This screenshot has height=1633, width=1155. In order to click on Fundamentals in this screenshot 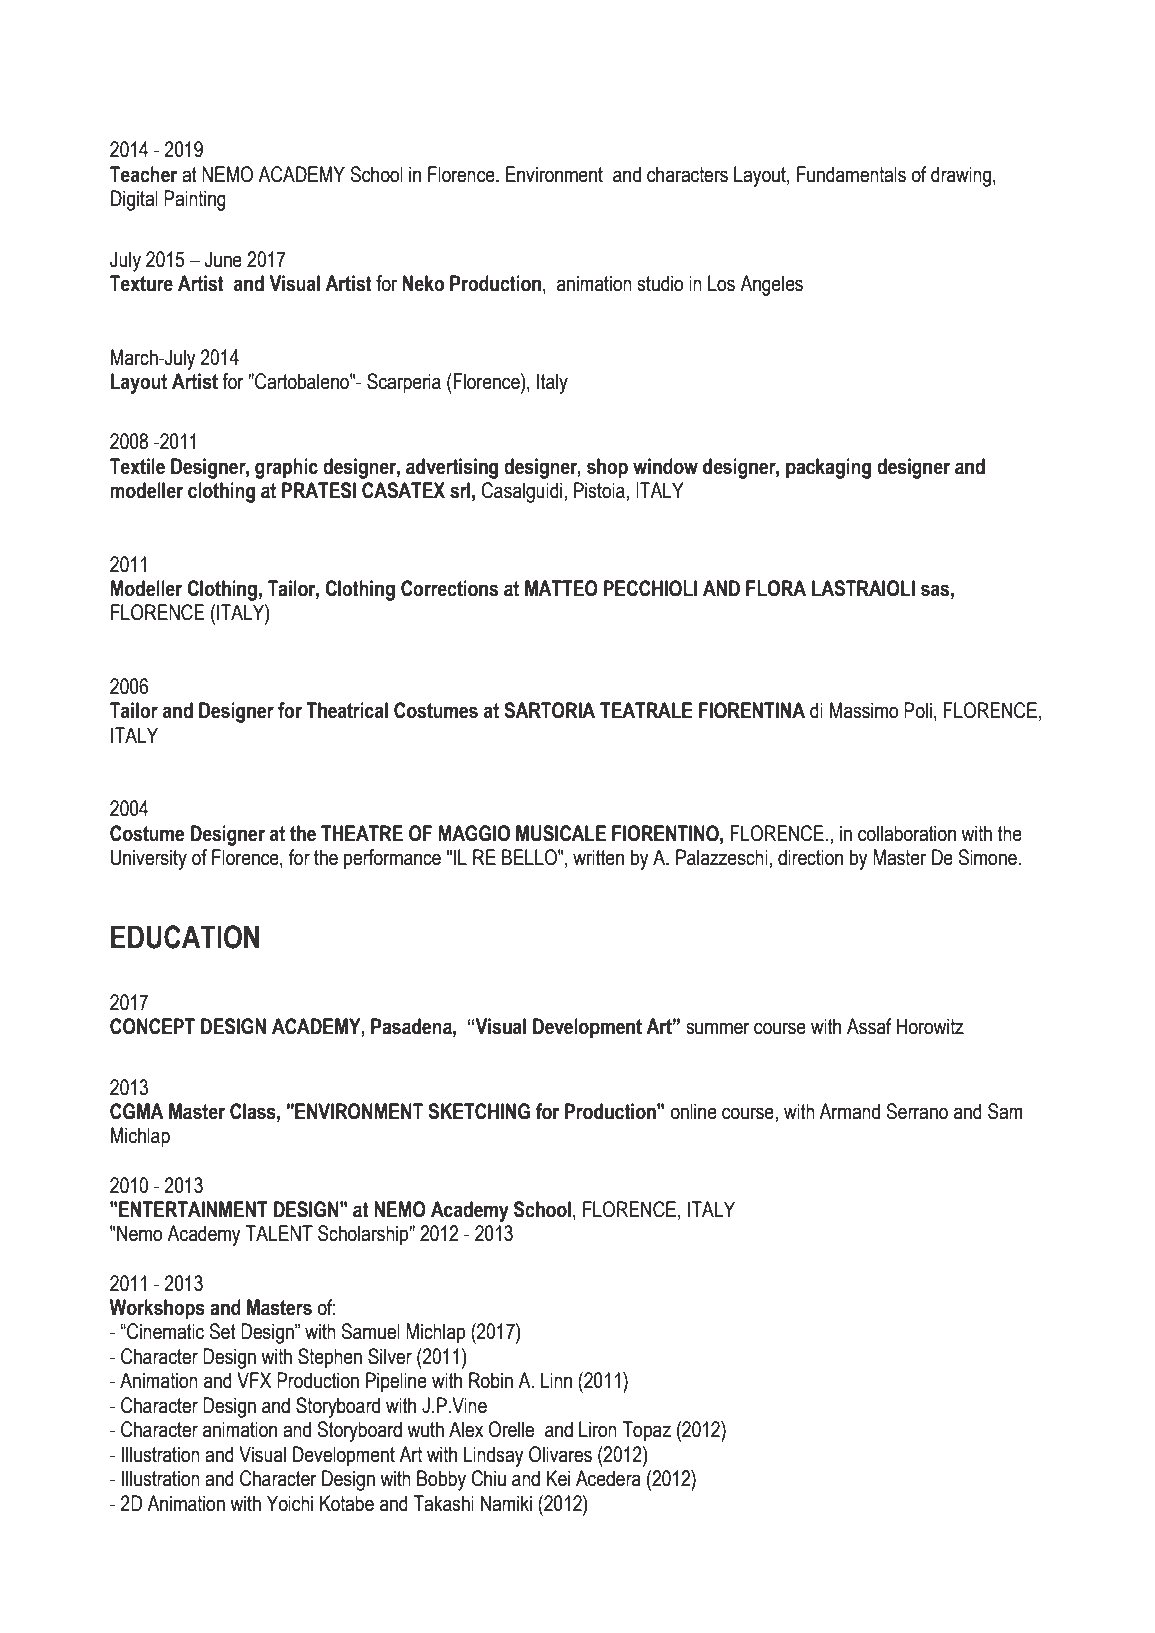, I will do `click(851, 174)`.
